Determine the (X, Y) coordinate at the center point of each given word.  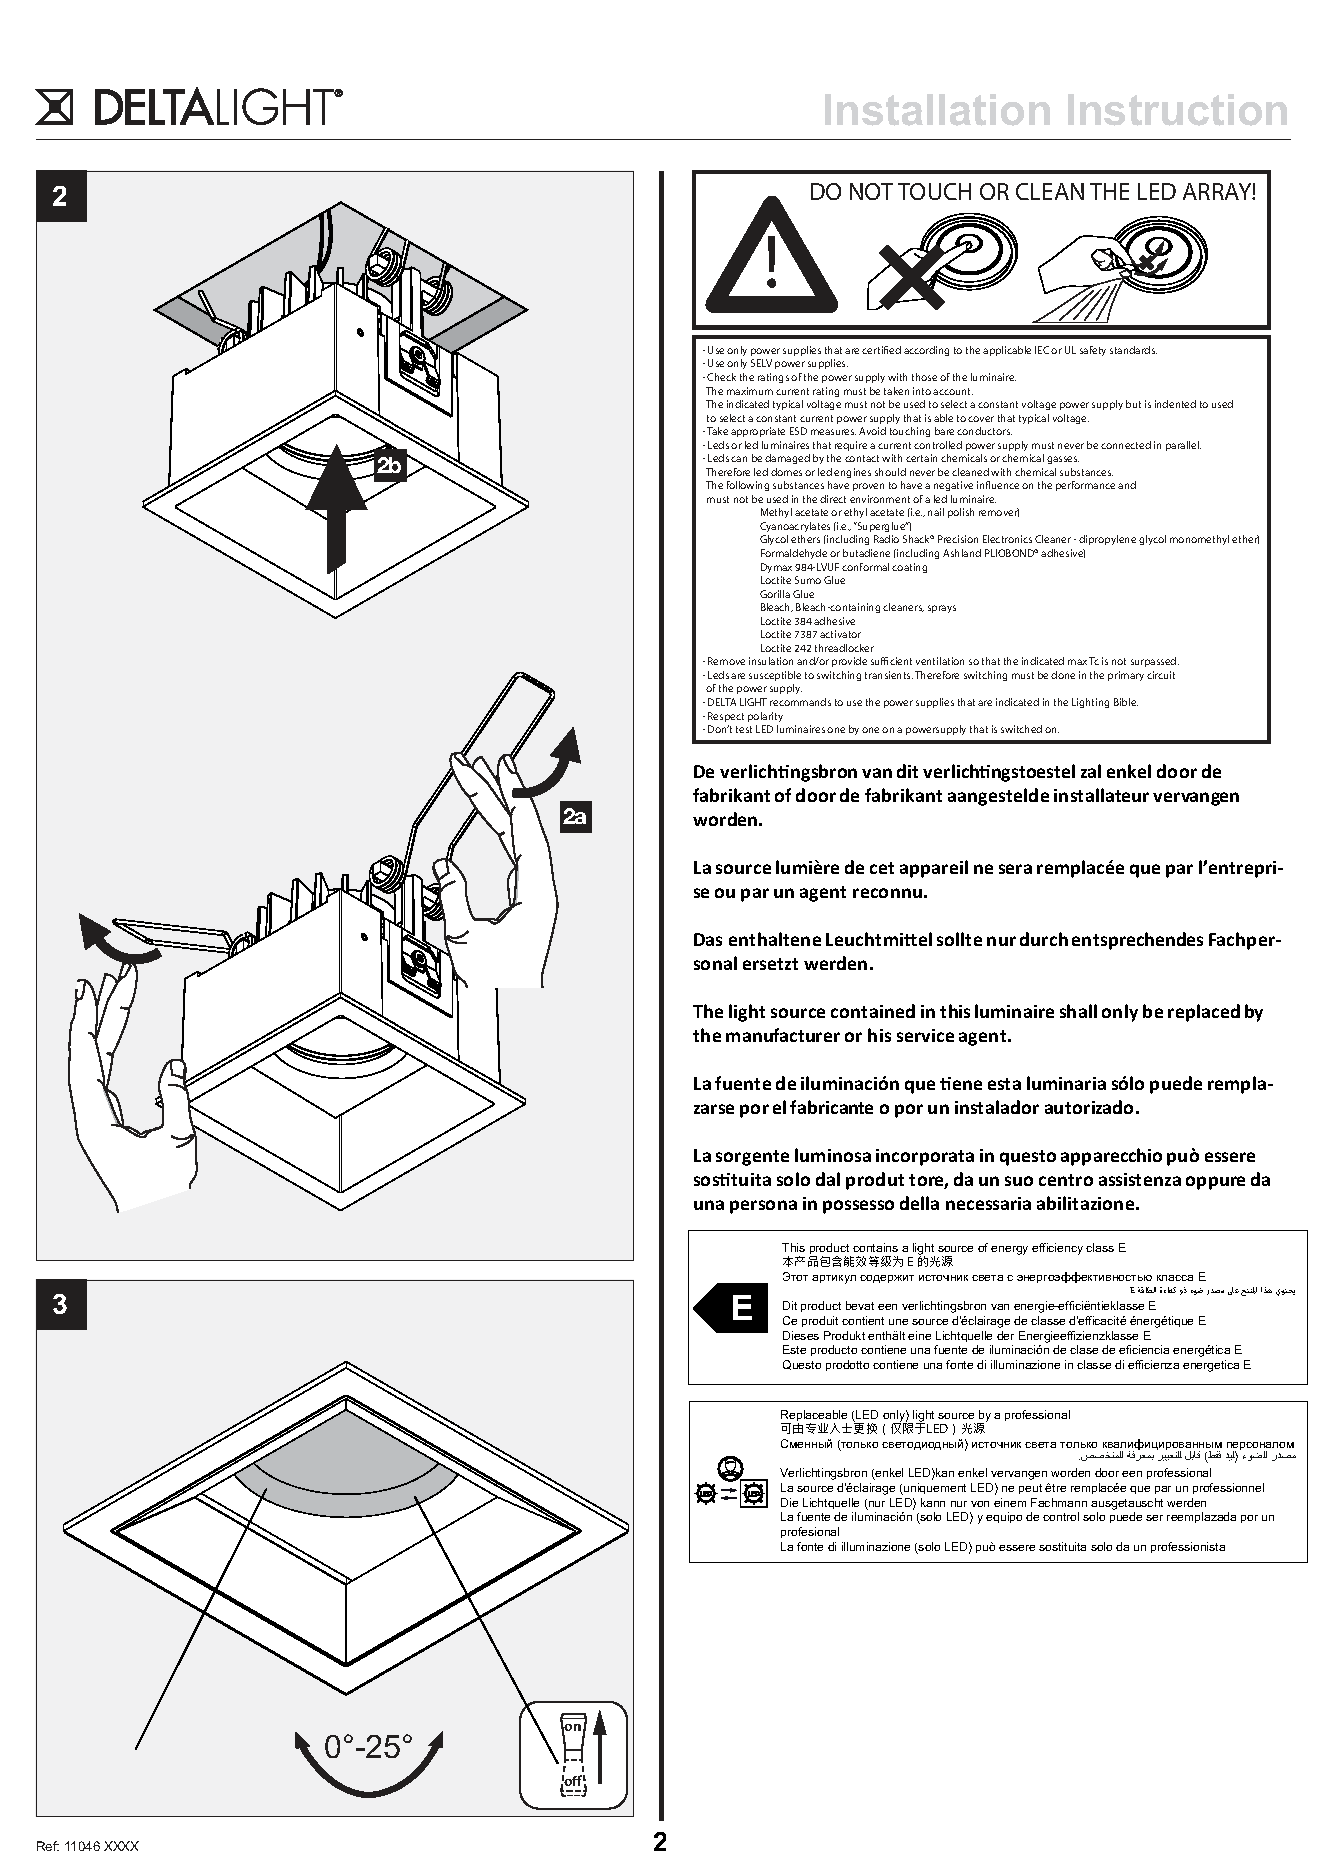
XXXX (121, 1846)
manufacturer (783, 1035)
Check (721, 377)
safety (1093, 351)
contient (863, 1320)
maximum (750, 391)
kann (933, 1502)
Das (708, 939)
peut (1030, 1489)
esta (1004, 1084)
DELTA (722, 702)
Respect (726, 717)
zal (1091, 771)
